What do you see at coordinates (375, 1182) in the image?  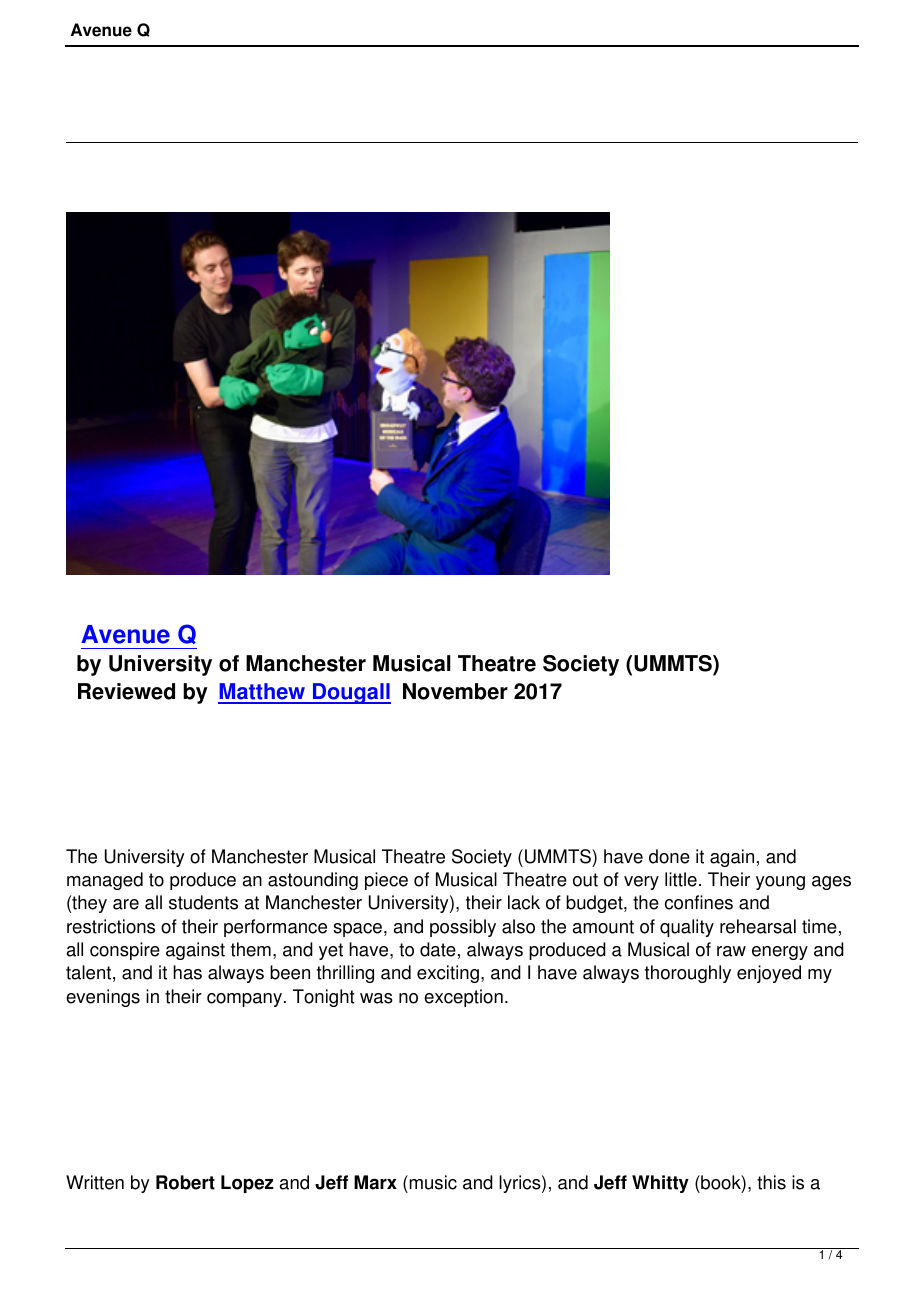 I see `Marx` at bounding box center [375, 1182].
